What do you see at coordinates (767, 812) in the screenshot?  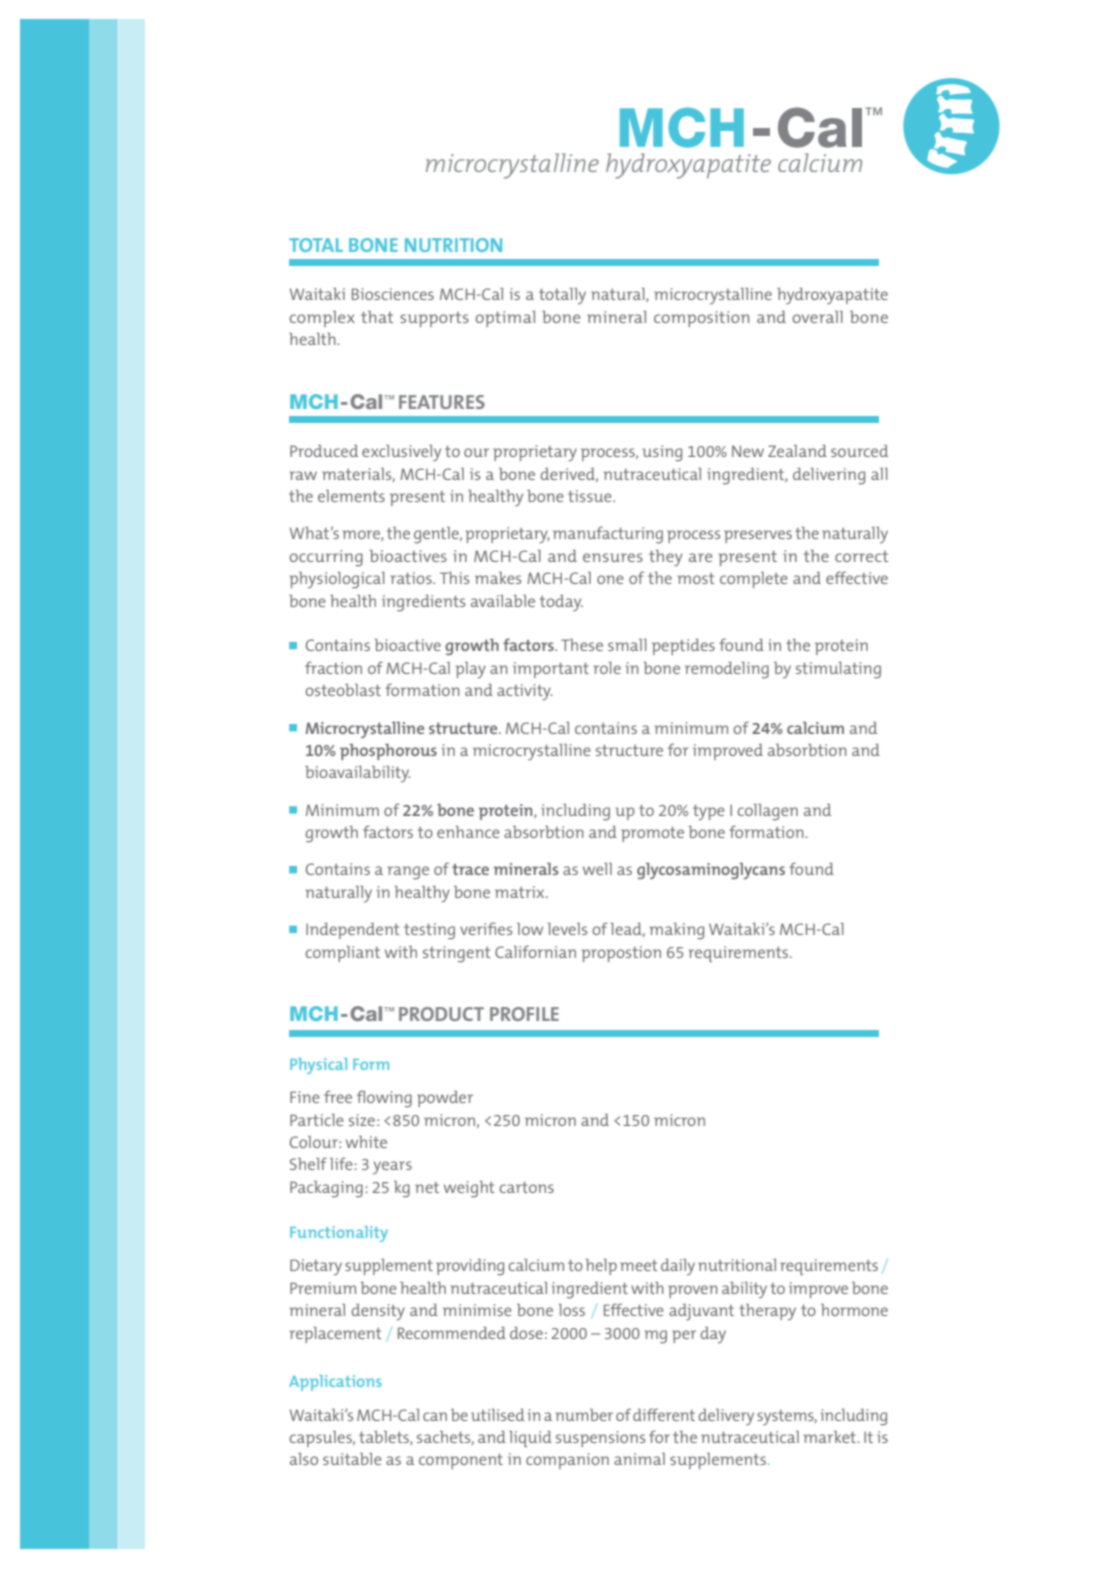 I see `collagen` at bounding box center [767, 812].
